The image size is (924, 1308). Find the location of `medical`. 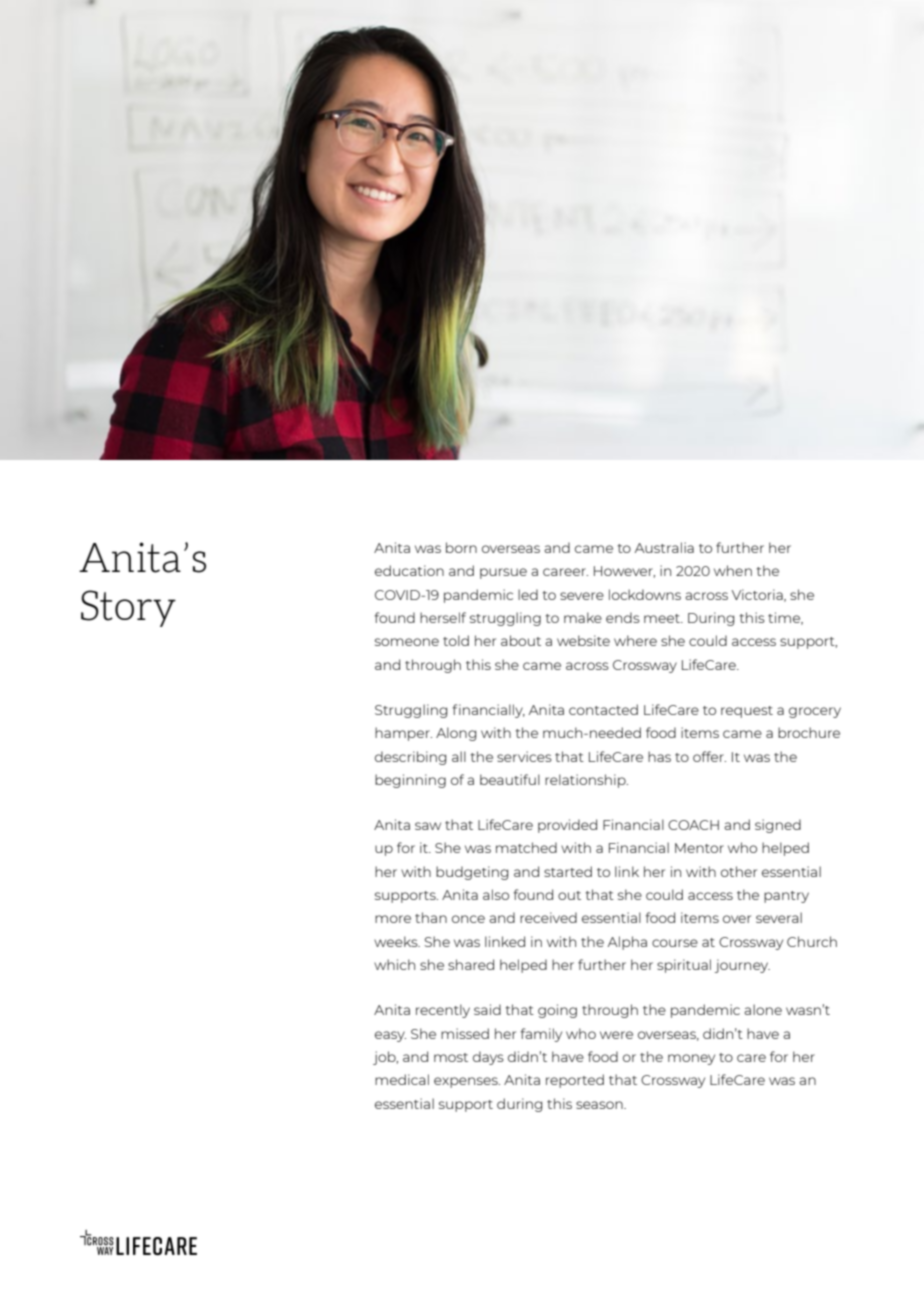

medical is located at coordinates (402, 1079).
